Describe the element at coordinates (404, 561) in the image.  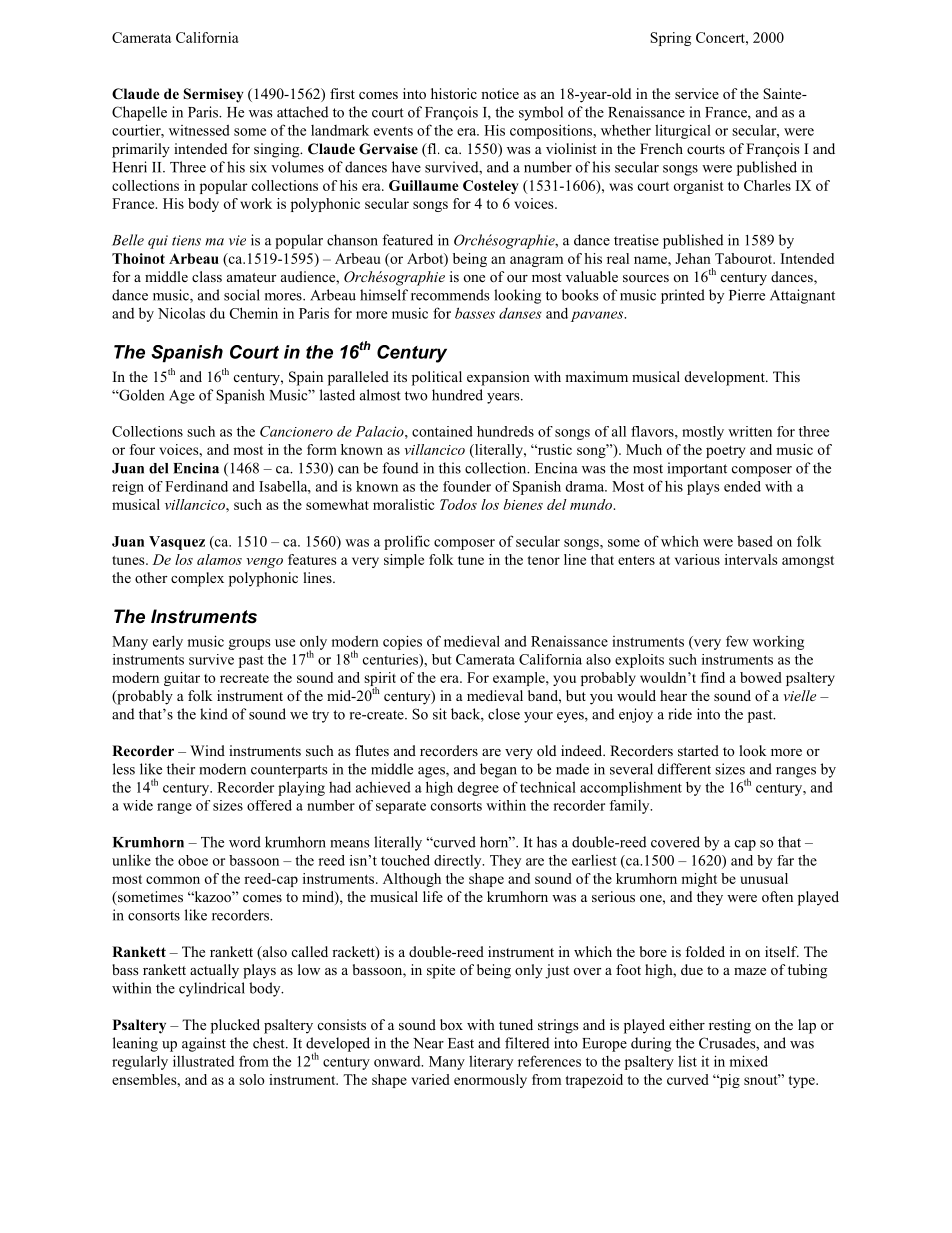
I see `simple` at that location.
